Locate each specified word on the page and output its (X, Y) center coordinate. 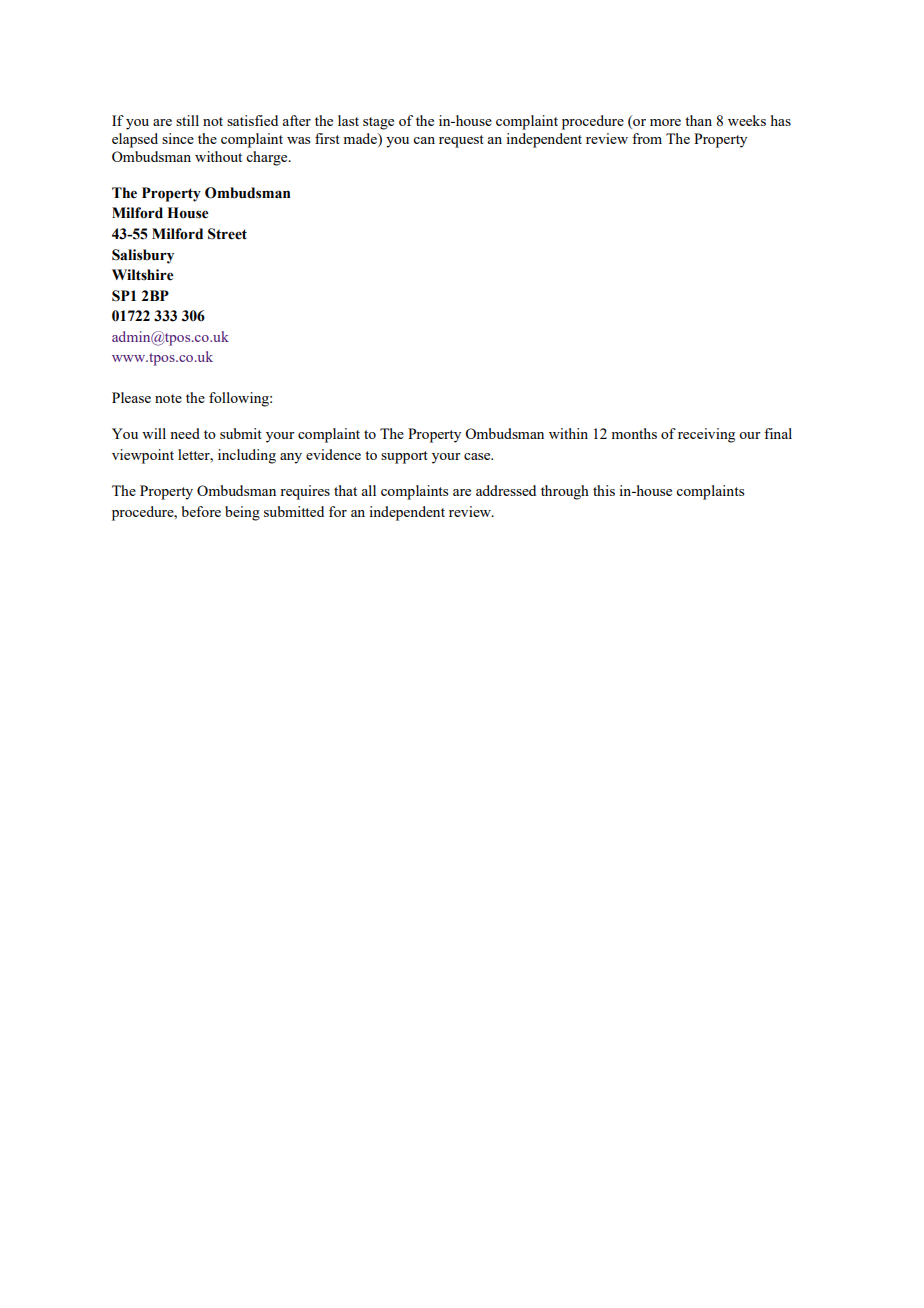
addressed (506, 490)
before (201, 511)
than (698, 120)
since (178, 138)
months (634, 433)
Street (227, 234)
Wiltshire (143, 275)
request (461, 141)
